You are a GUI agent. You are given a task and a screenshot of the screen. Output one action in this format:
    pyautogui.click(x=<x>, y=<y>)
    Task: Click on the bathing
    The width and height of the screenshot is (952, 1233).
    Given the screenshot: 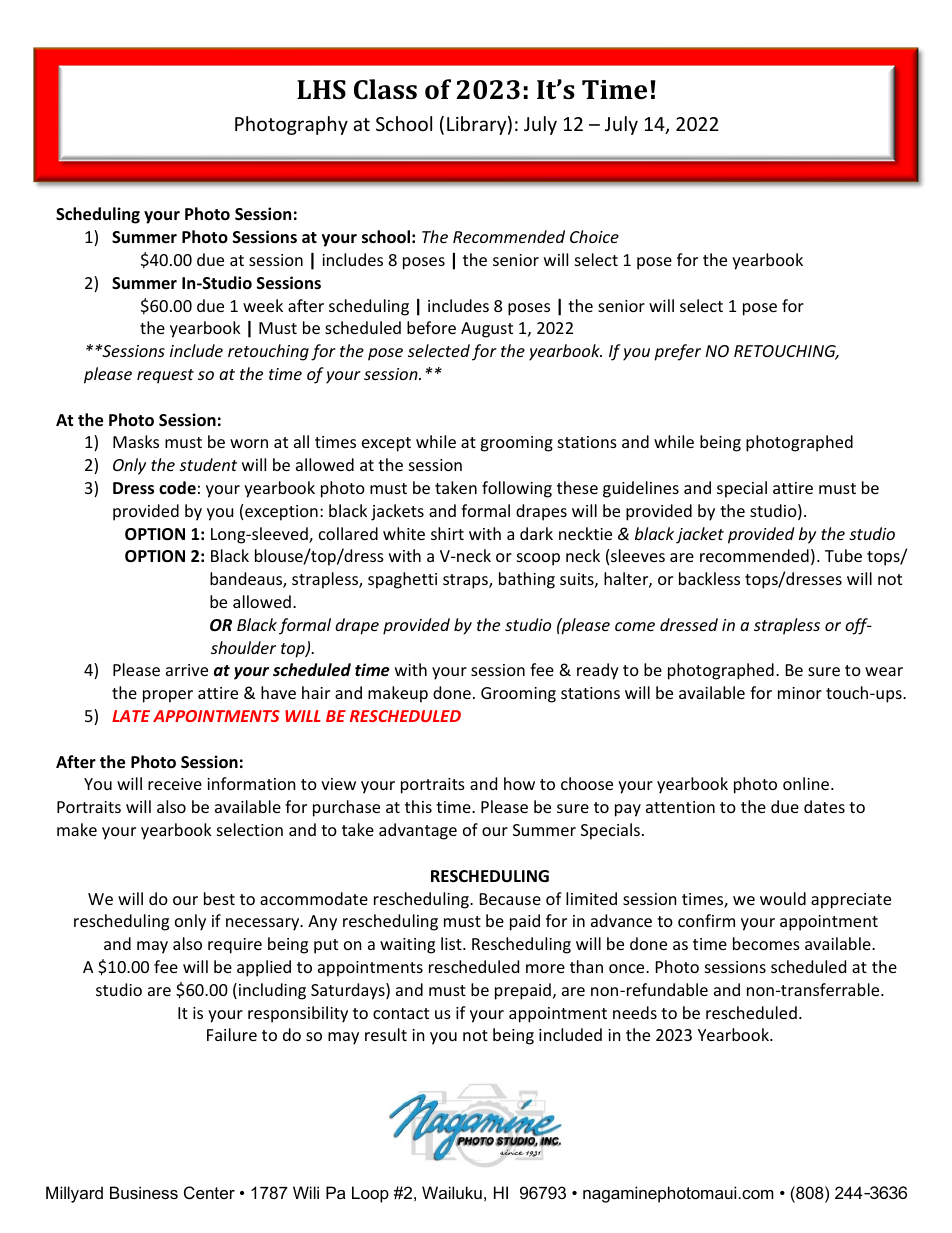 What is the action you would take?
    pyautogui.click(x=527, y=580)
